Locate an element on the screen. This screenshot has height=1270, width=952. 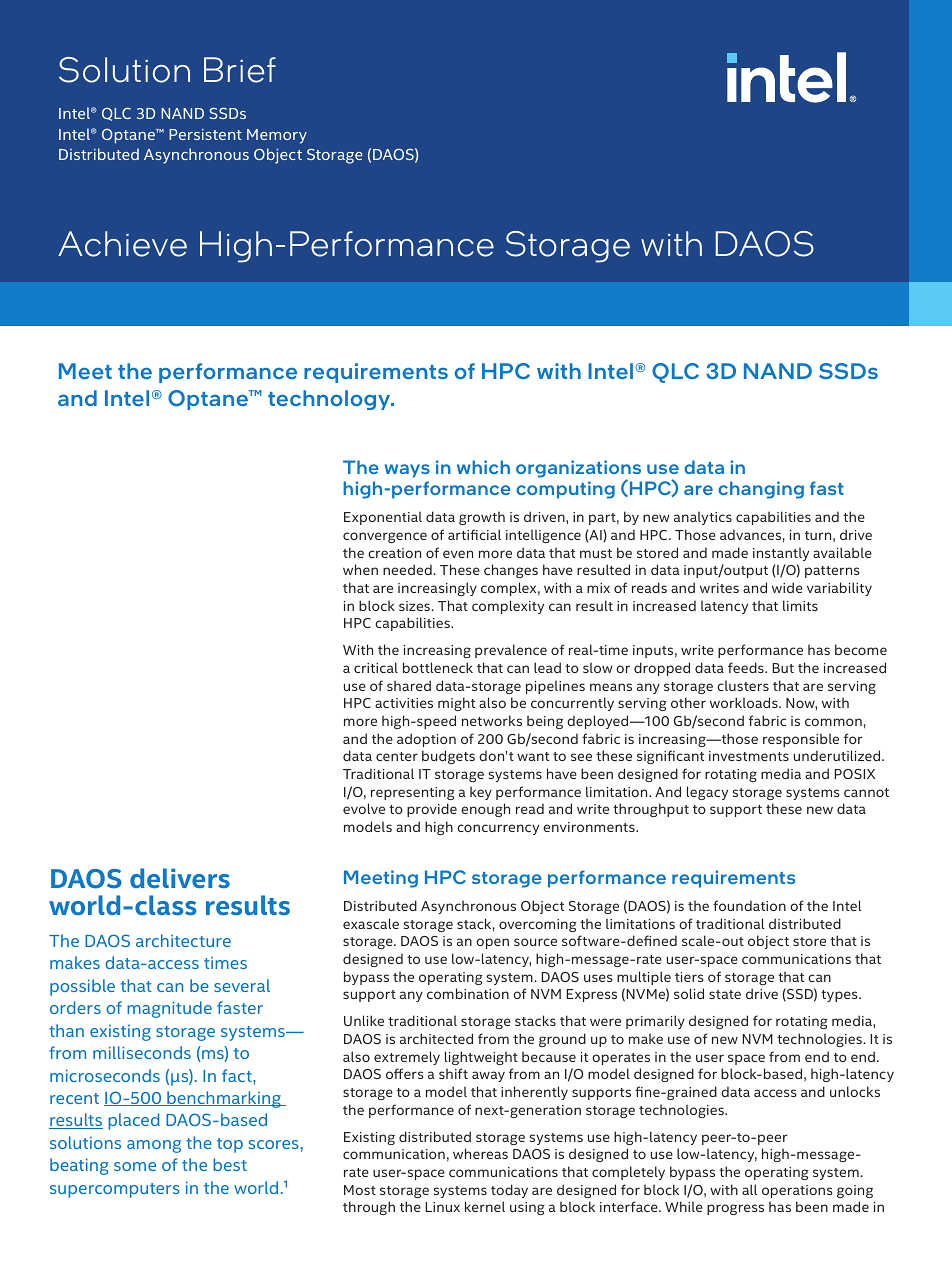
Persistent is located at coordinates (205, 134).
